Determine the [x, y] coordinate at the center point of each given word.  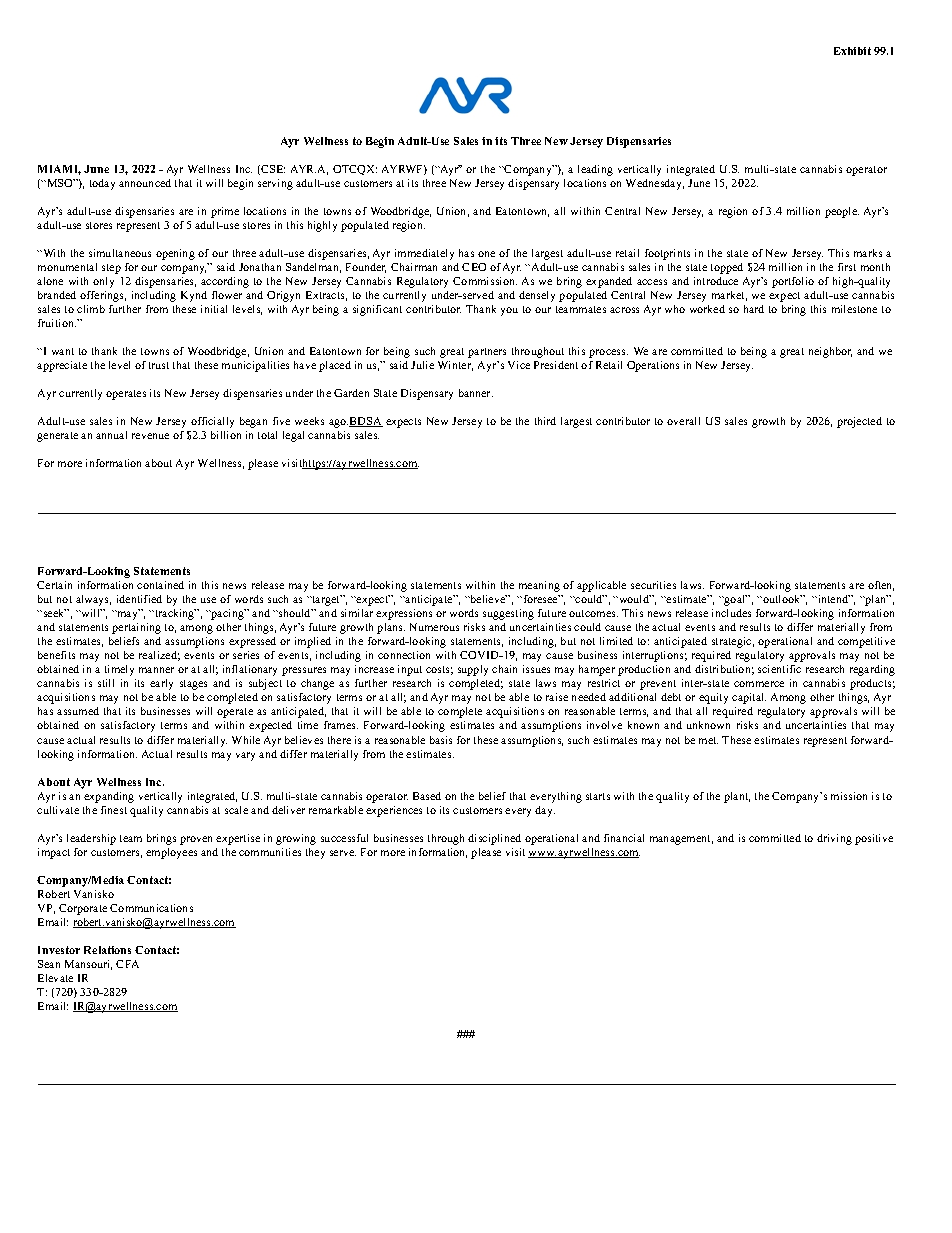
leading [595, 170]
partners [487, 353]
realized [159, 656]
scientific [779, 669]
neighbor [830, 352]
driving [834, 839]
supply [473, 670]
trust [159, 365]
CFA [127, 964]
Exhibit [852, 51]
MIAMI [59, 170]
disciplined [494, 839]
